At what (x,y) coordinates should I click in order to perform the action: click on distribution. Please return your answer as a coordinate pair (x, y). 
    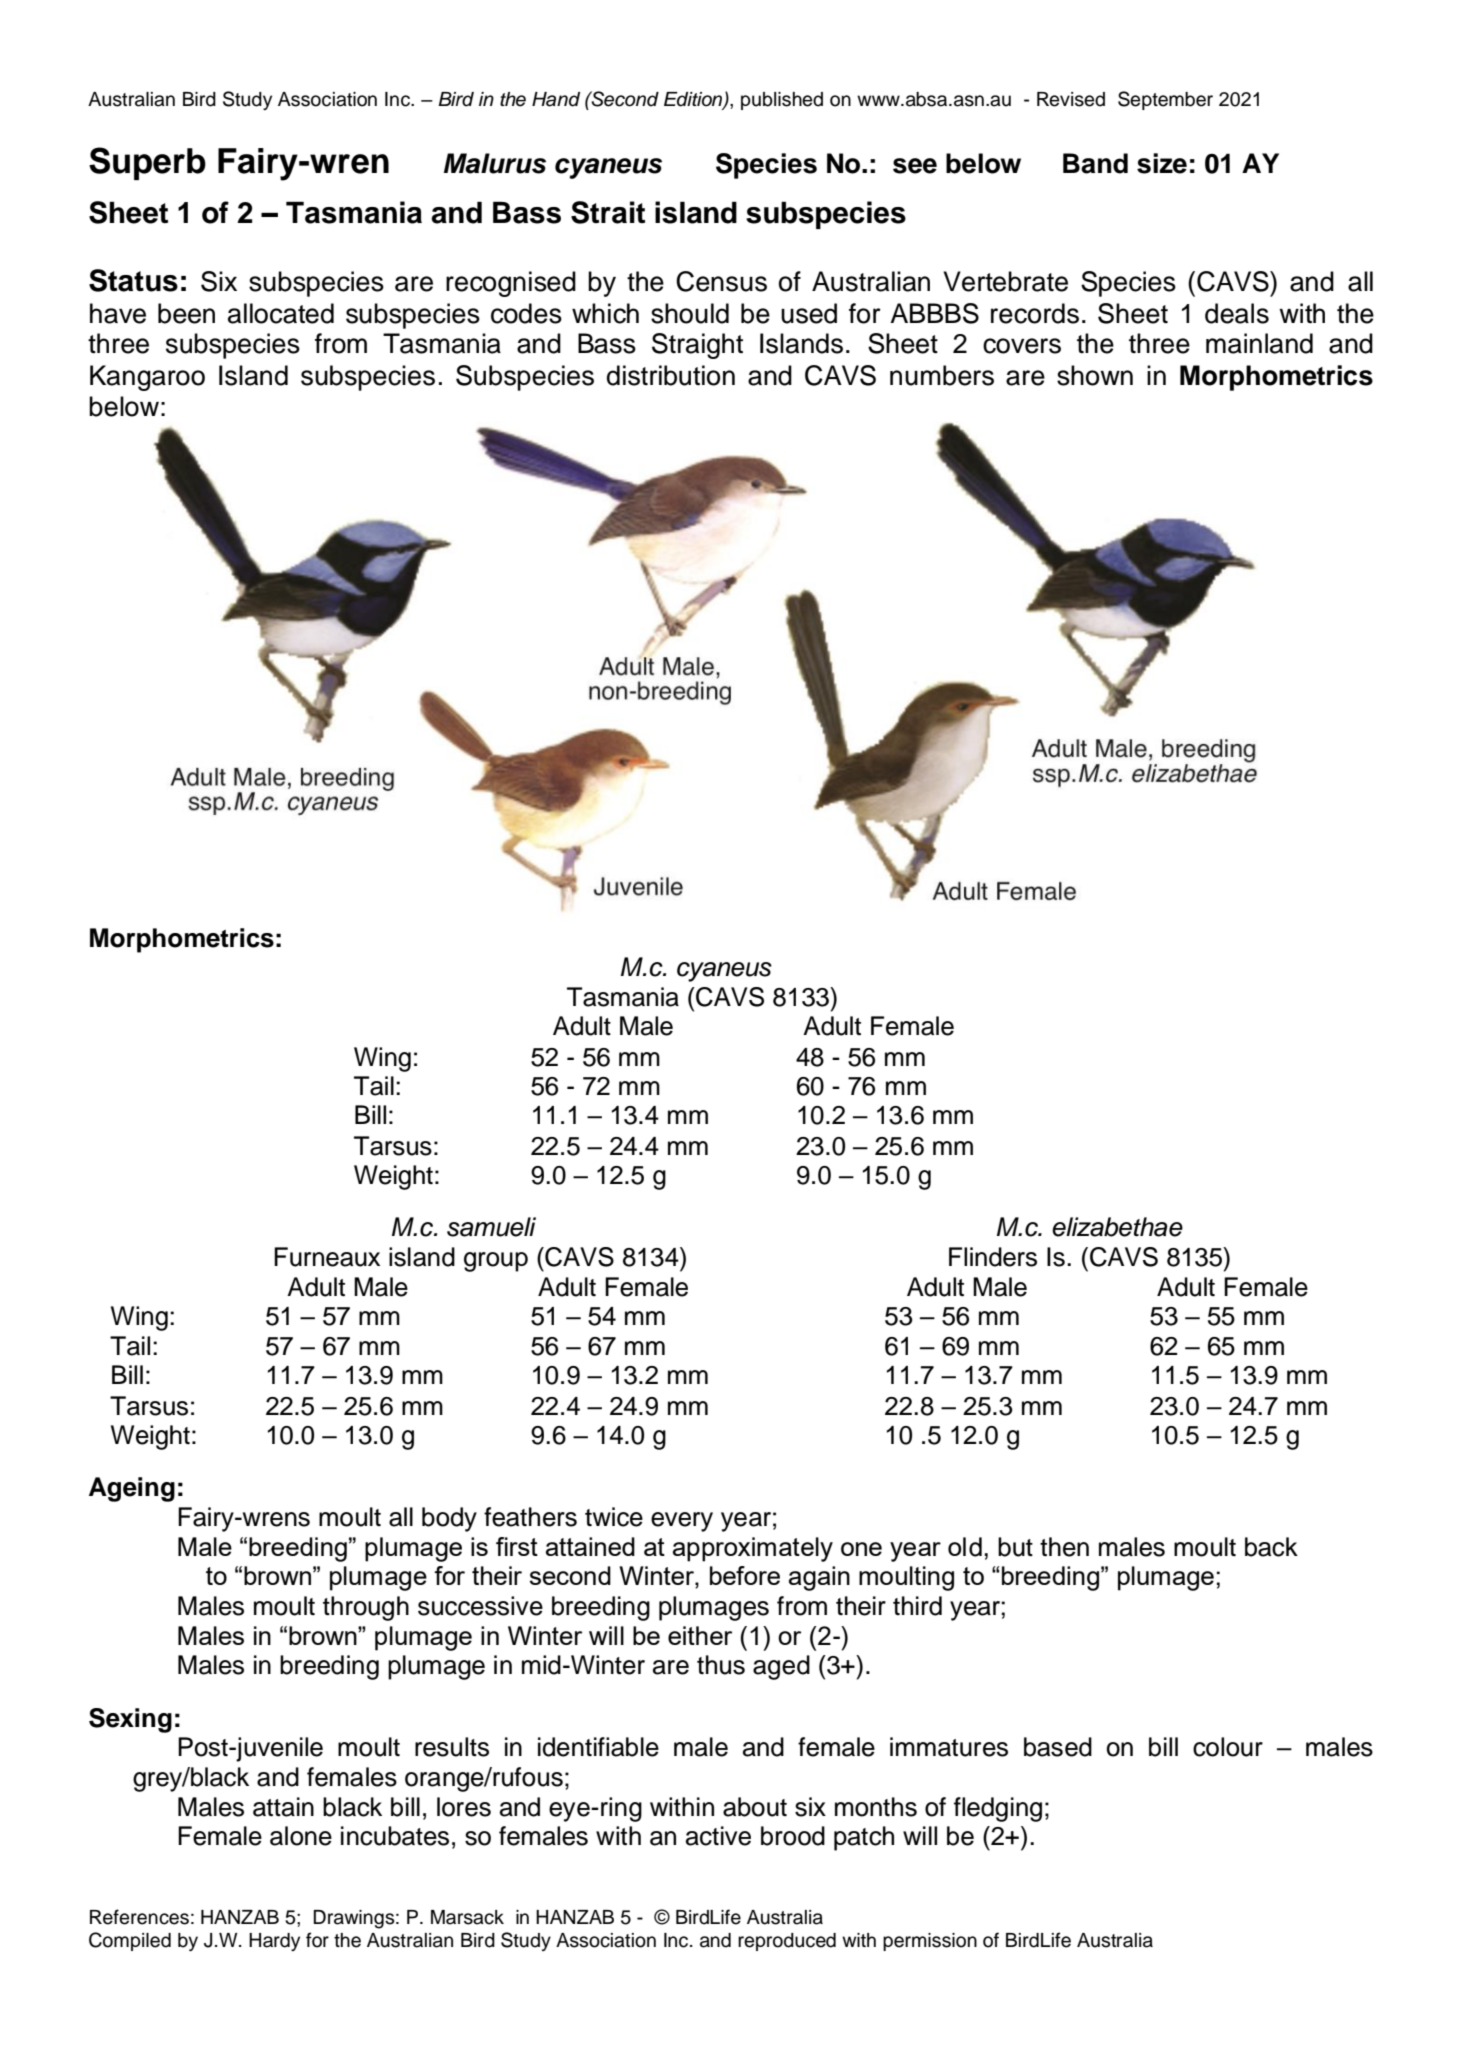
    Looking at the image, I should click on (671, 375).
